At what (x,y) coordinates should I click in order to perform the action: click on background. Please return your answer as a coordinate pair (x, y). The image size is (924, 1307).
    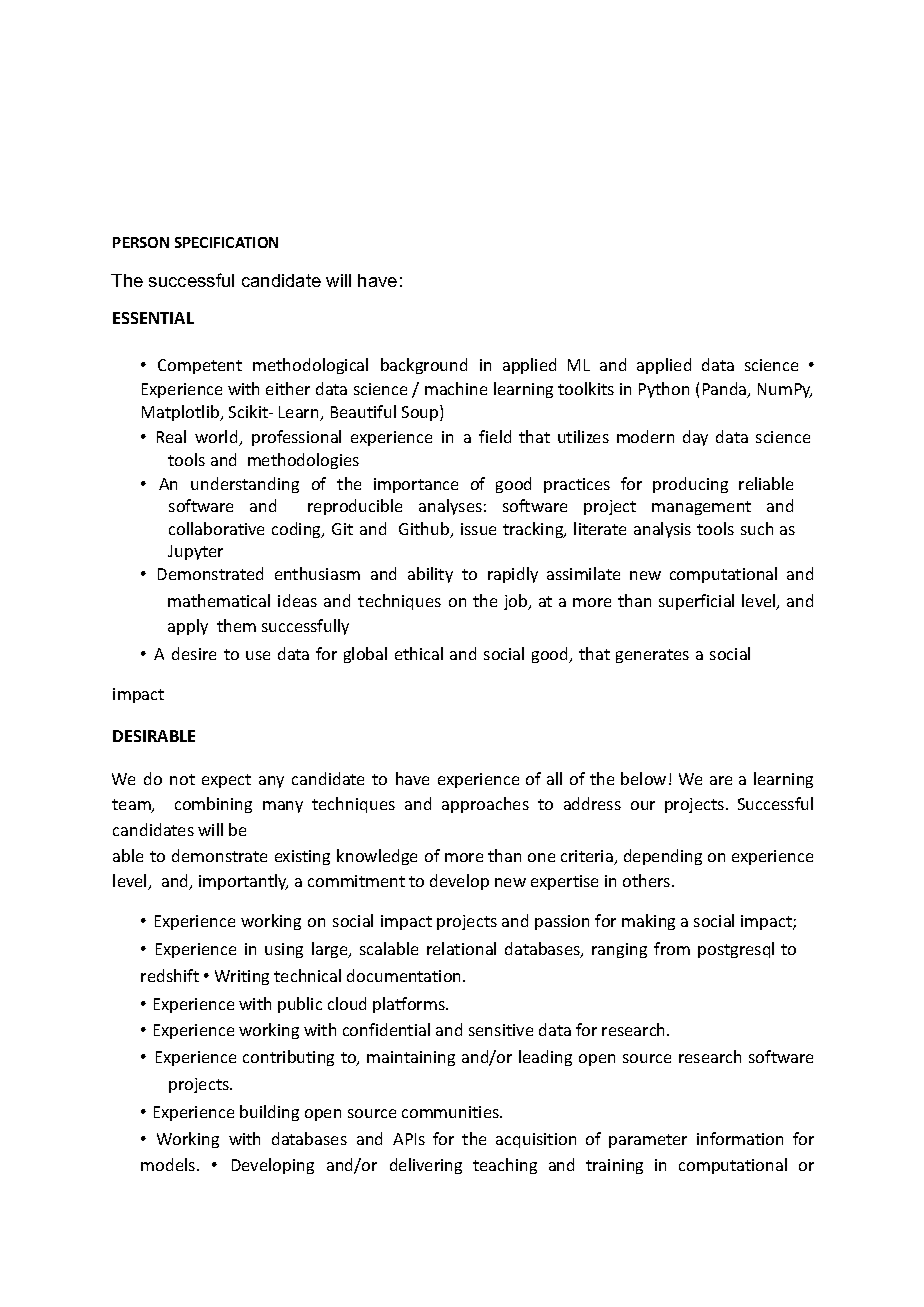
    Looking at the image, I should click on (424, 366).
